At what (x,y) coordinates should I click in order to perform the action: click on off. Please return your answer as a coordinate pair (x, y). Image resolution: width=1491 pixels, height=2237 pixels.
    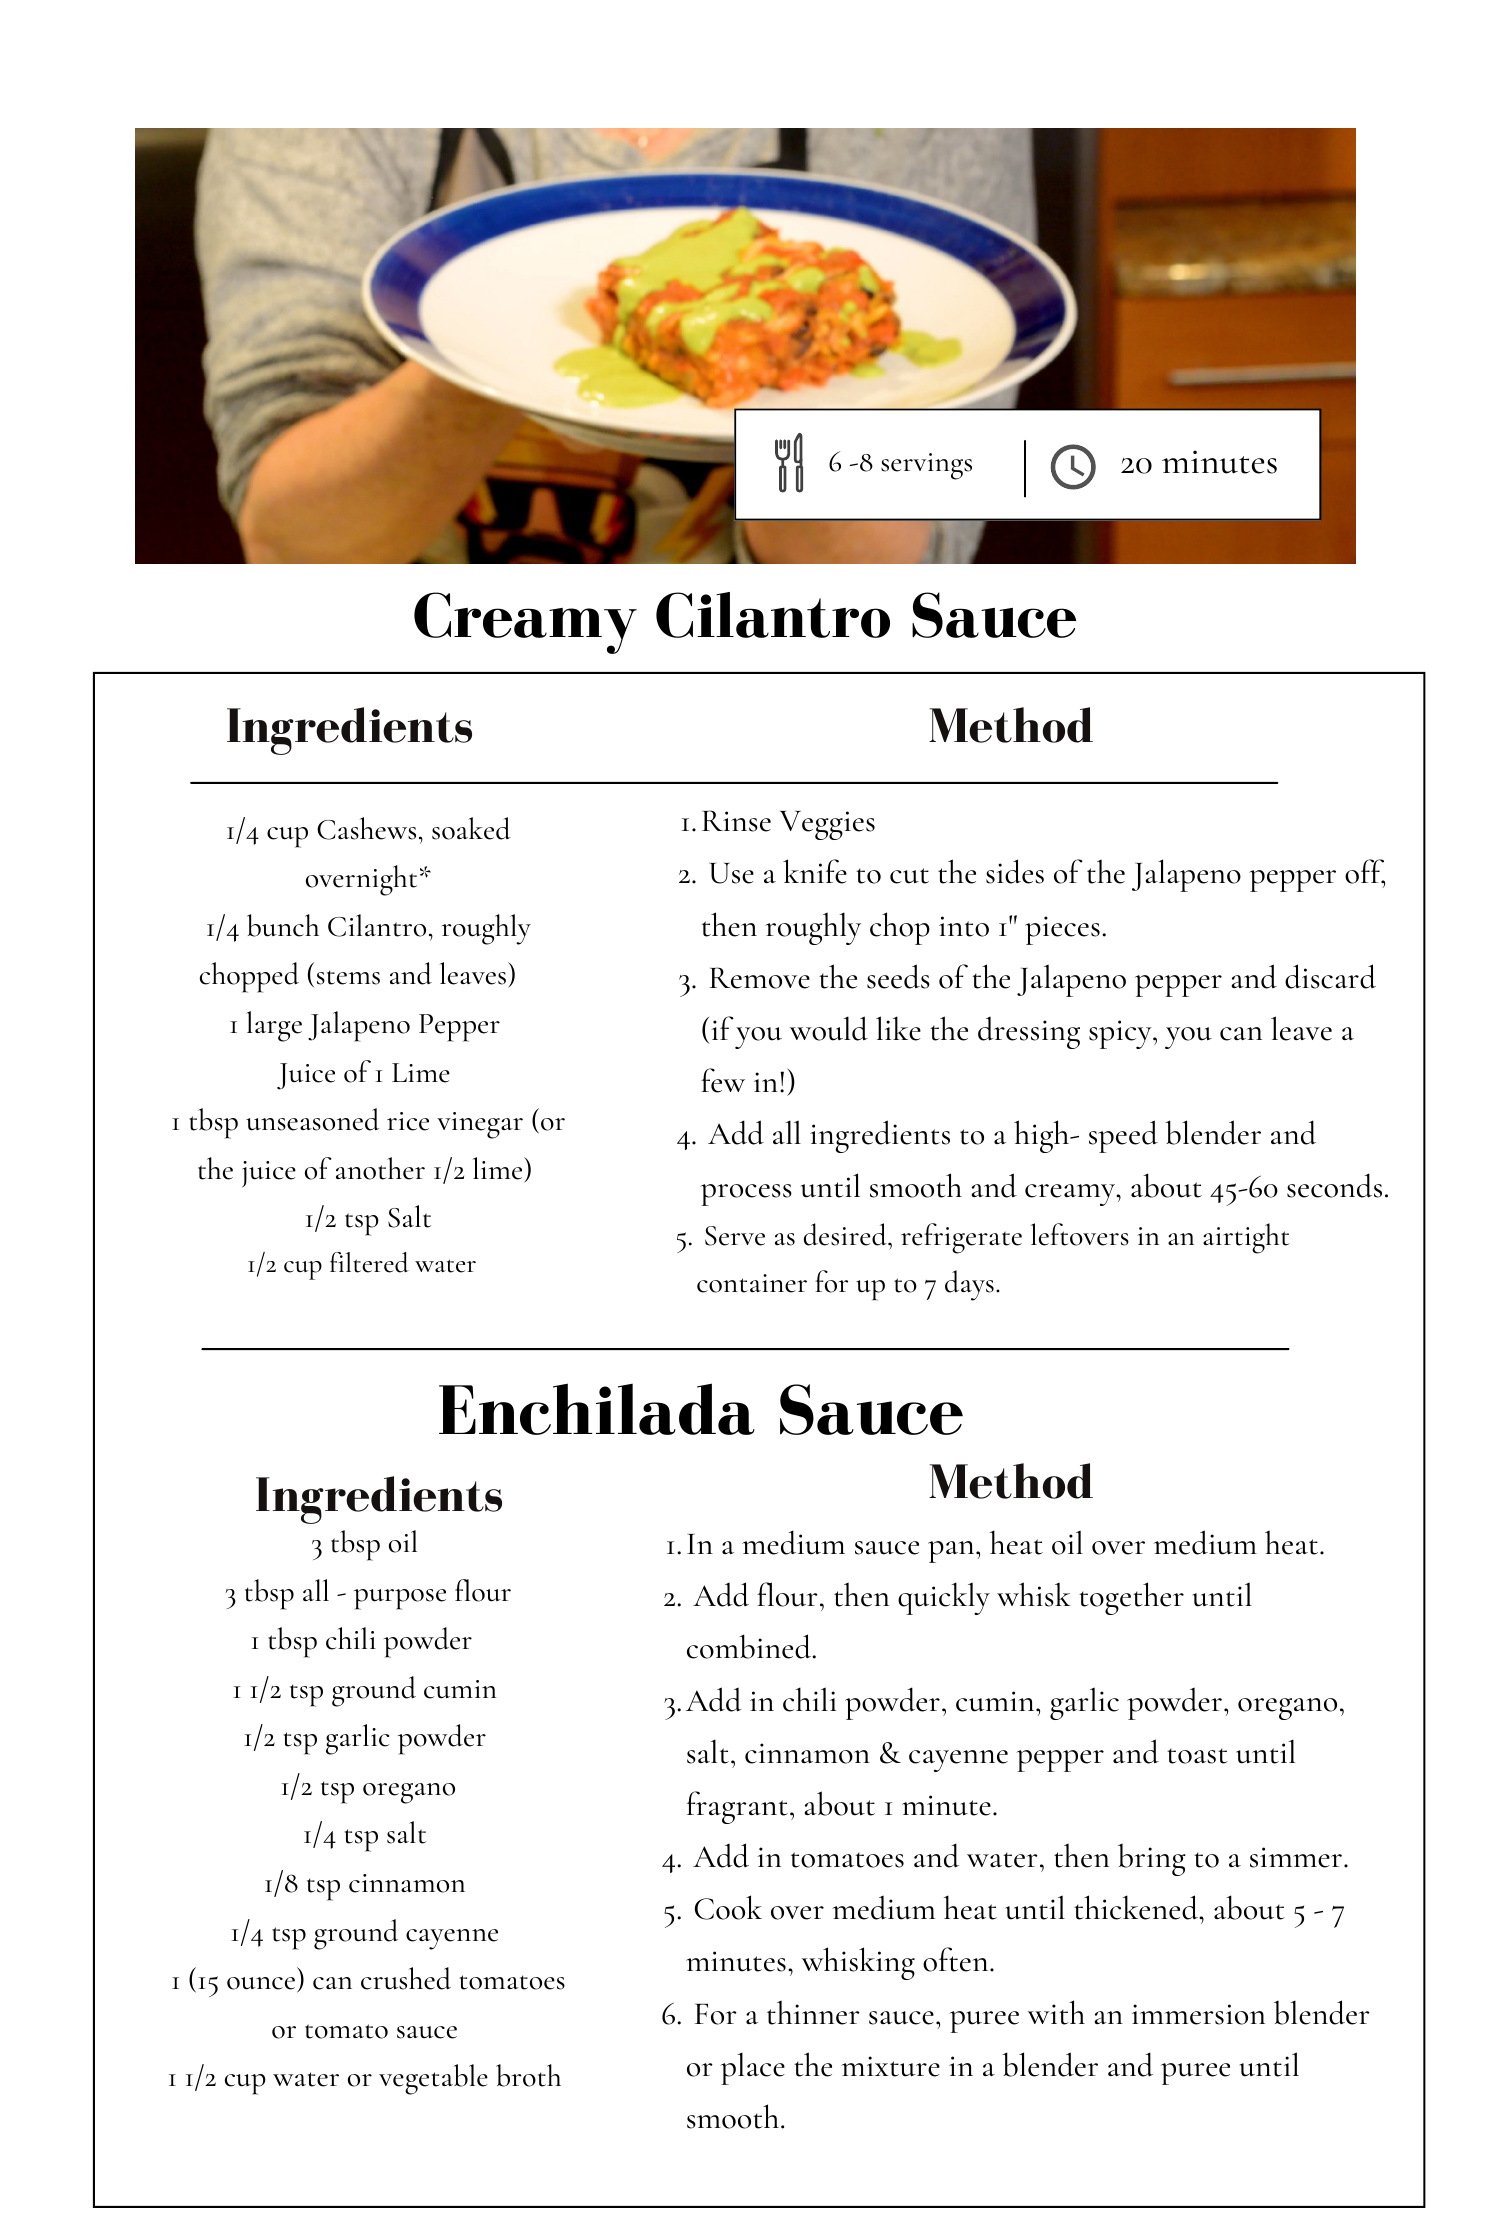
    Looking at the image, I should click on (1365, 873).
